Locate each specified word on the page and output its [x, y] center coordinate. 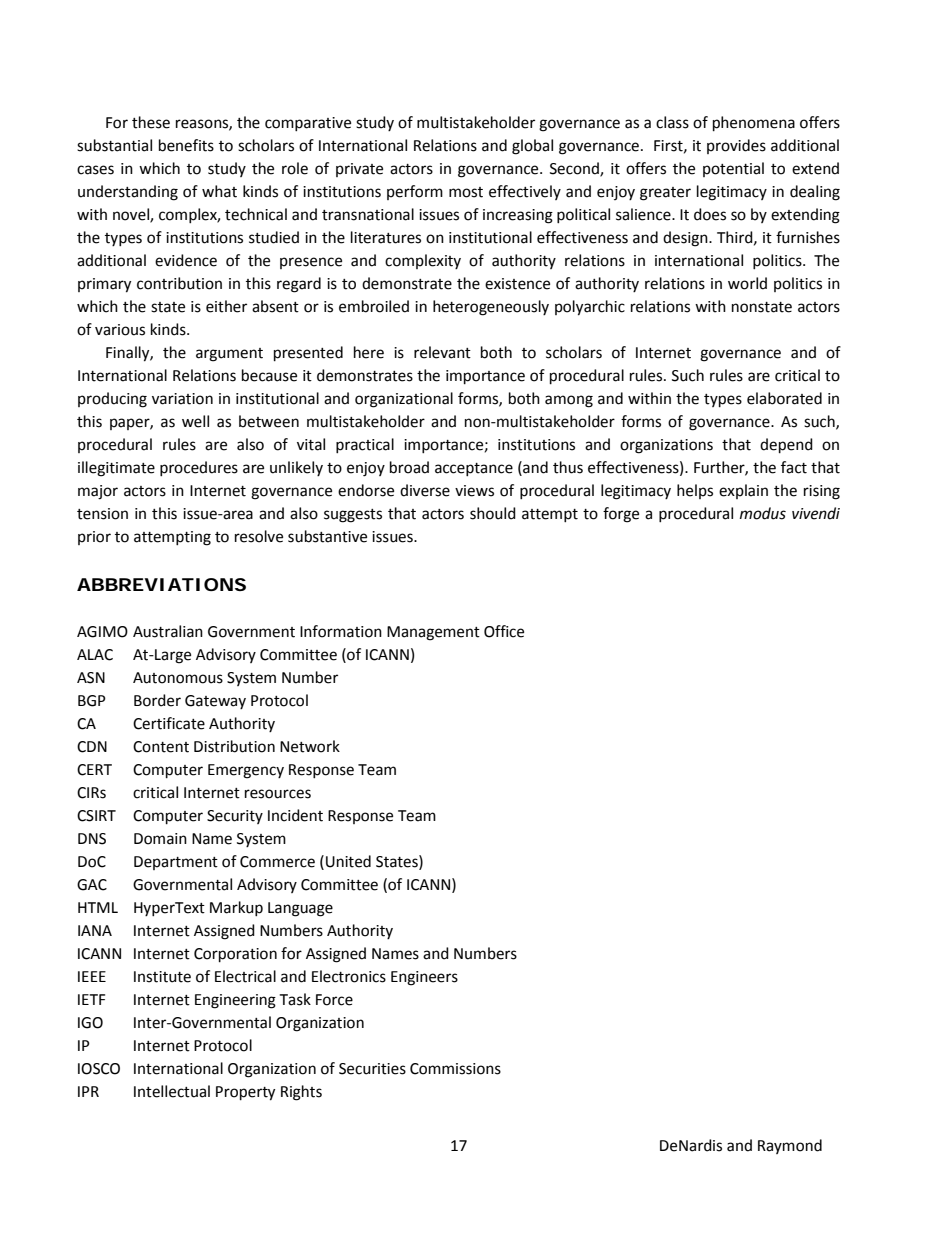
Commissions [455, 1069]
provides [736, 146]
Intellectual [172, 1091]
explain [743, 491]
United [348, 861]
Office [504, 631]
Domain [160, 839]
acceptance [474, 469]
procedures [199, 468]
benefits [186, 145]
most [466, 192]
